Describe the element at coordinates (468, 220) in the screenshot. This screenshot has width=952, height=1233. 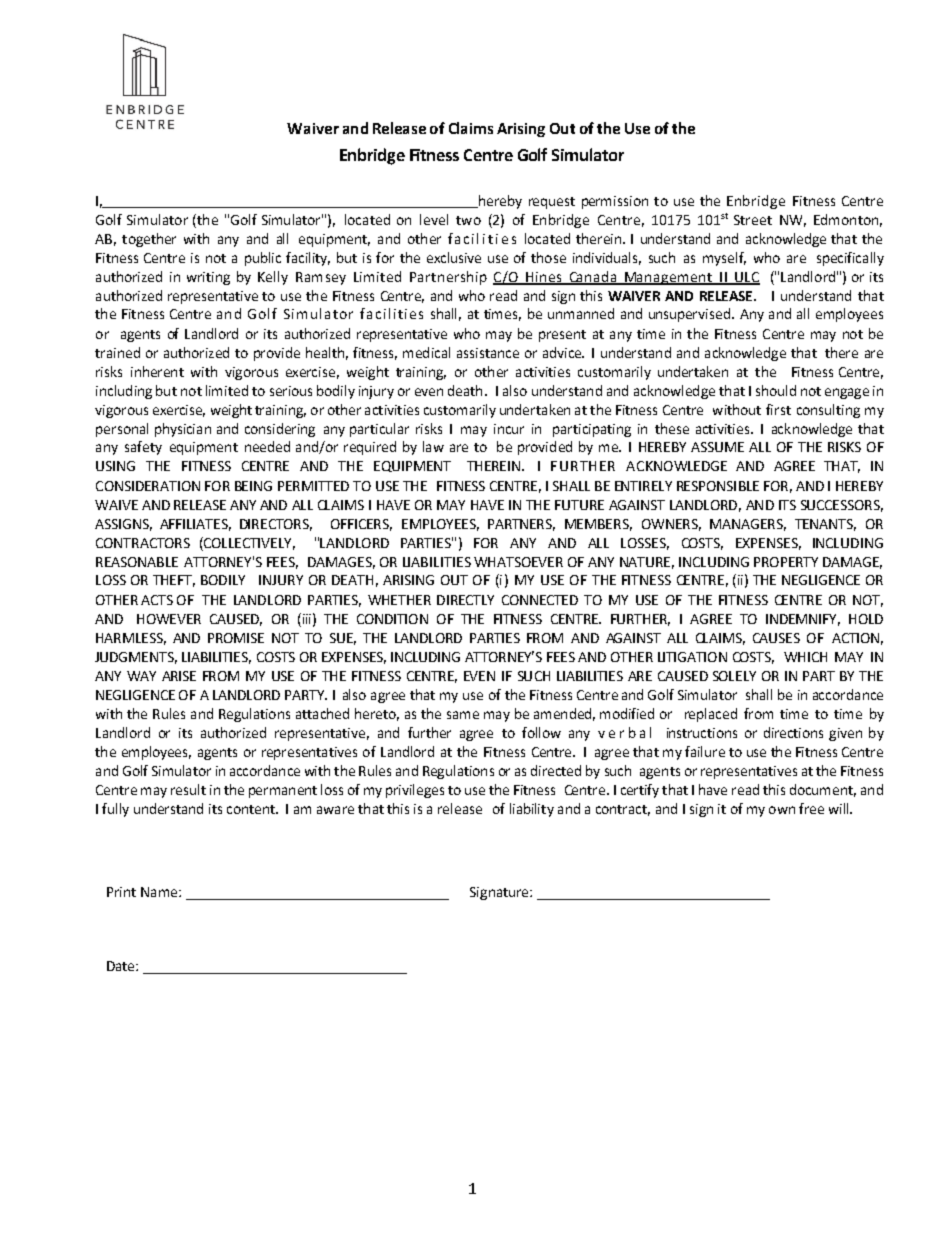
I see `two` at that location.
